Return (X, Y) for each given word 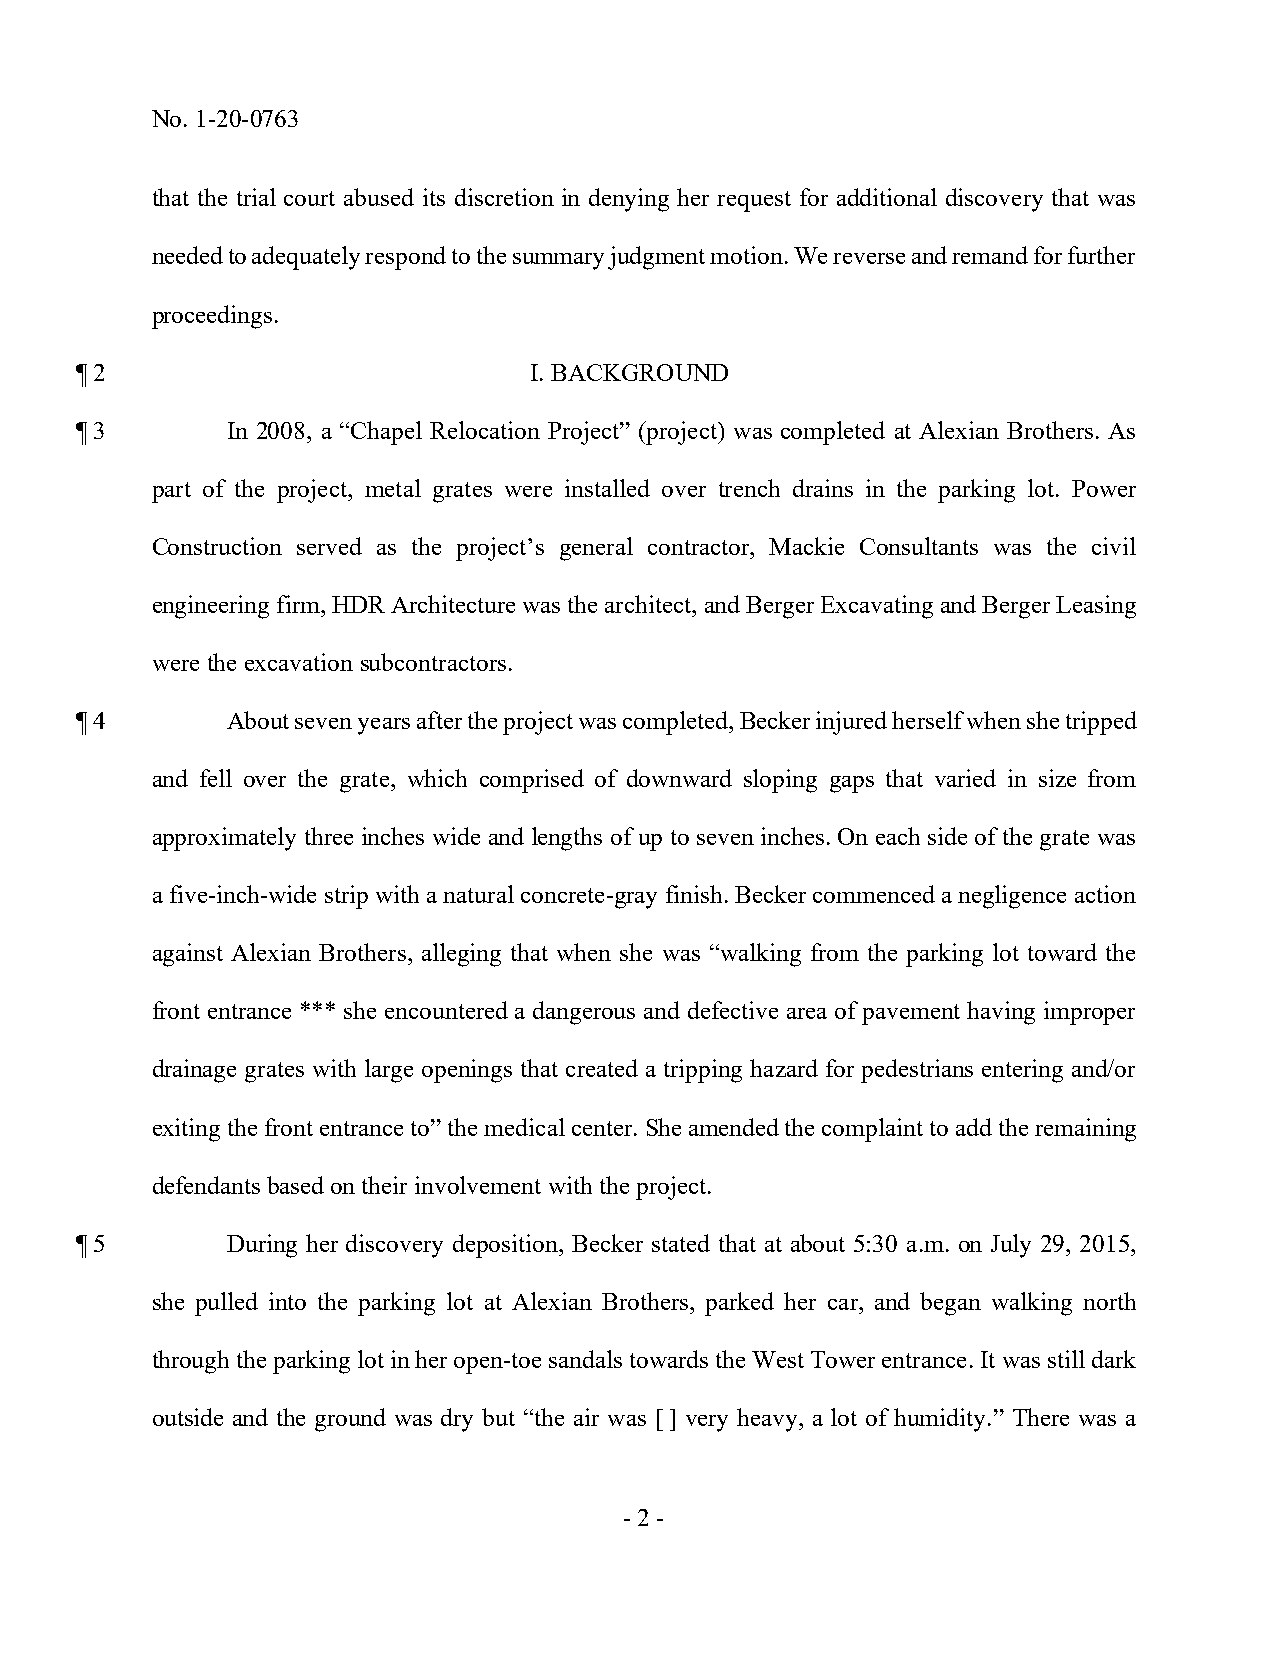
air (586, 1417)
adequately (306, 258)
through (191, 1362)
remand (990, 255)
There (1041, 1417)
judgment (656, 258)
